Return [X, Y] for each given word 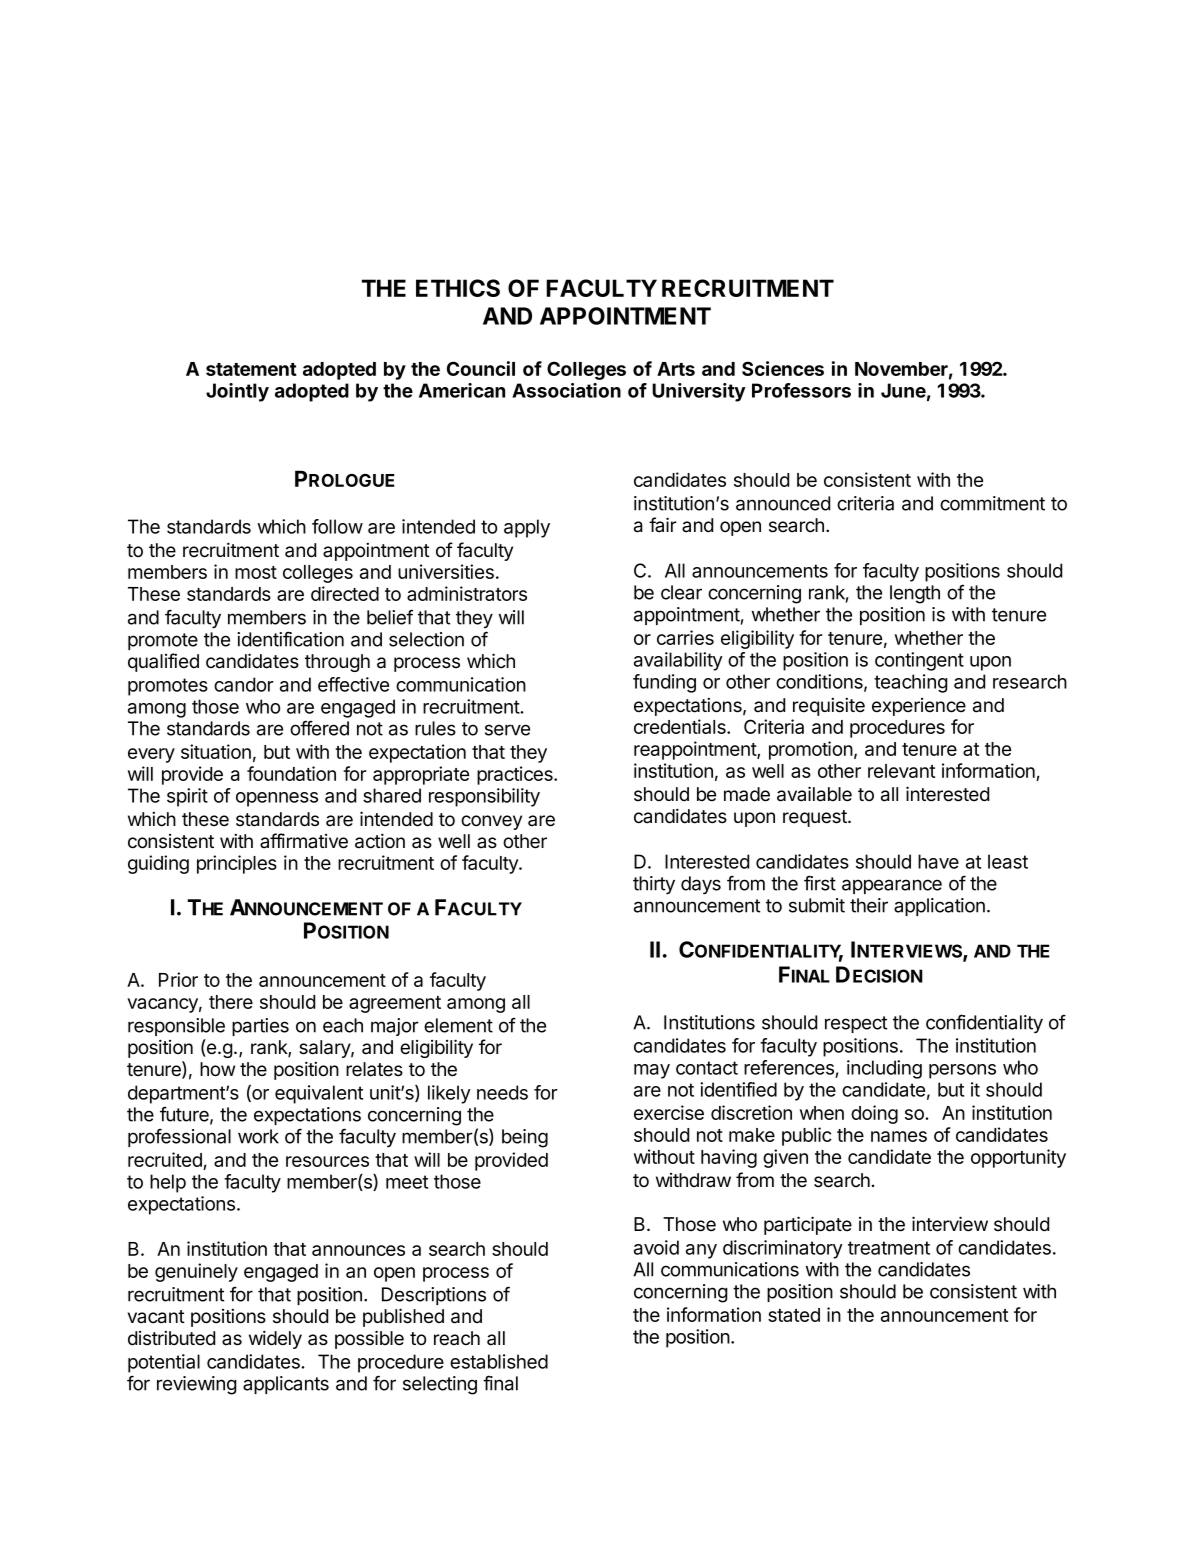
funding [664, 683]
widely [275, 1339]
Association [566, 390]
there [231, 1002]
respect [856, 1024]
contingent [919, 661]
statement [251, 369]
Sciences [783, 368]
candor [244, 684]
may [652, 1071]
